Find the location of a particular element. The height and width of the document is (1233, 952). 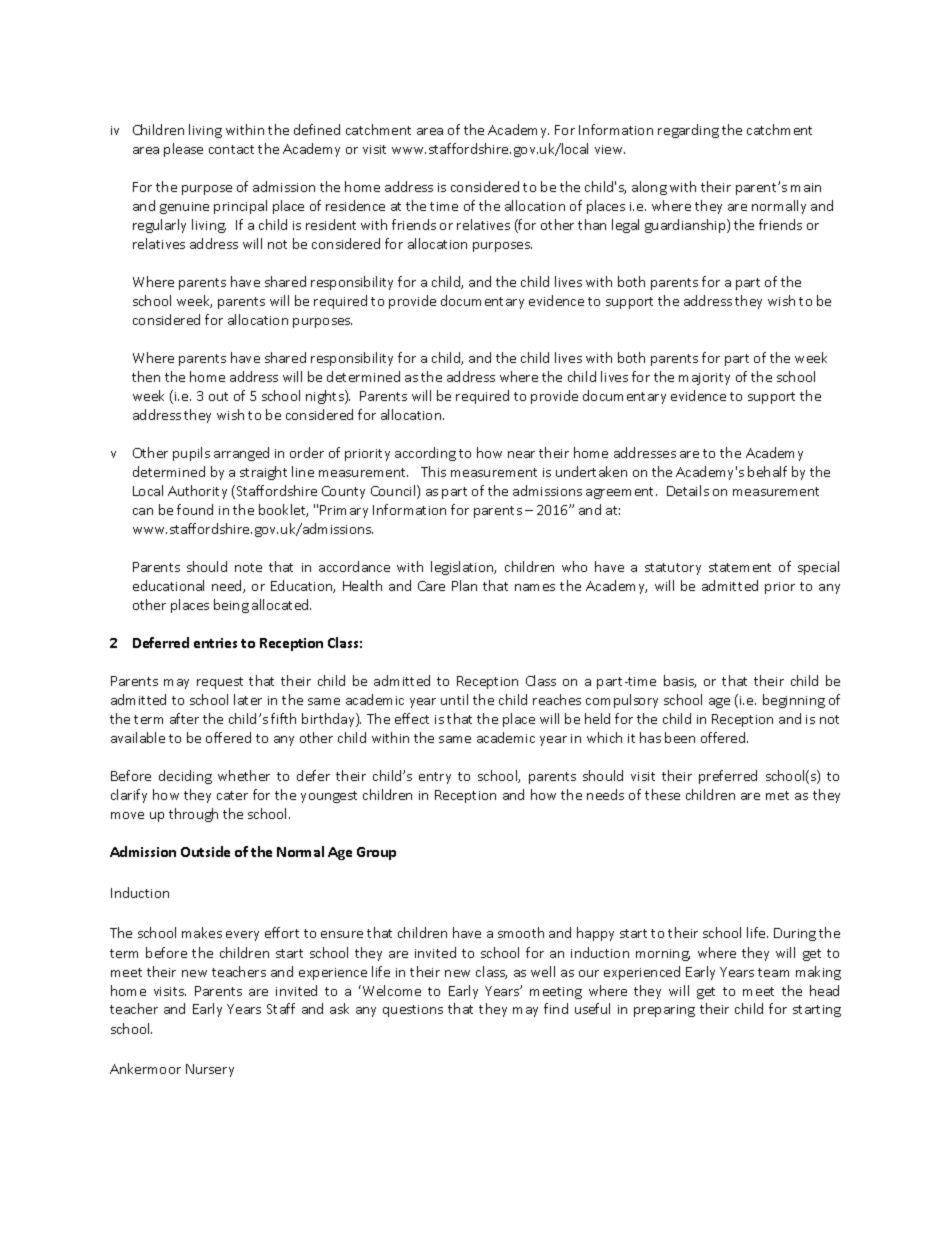

view is located at coordinates (610, 149).
